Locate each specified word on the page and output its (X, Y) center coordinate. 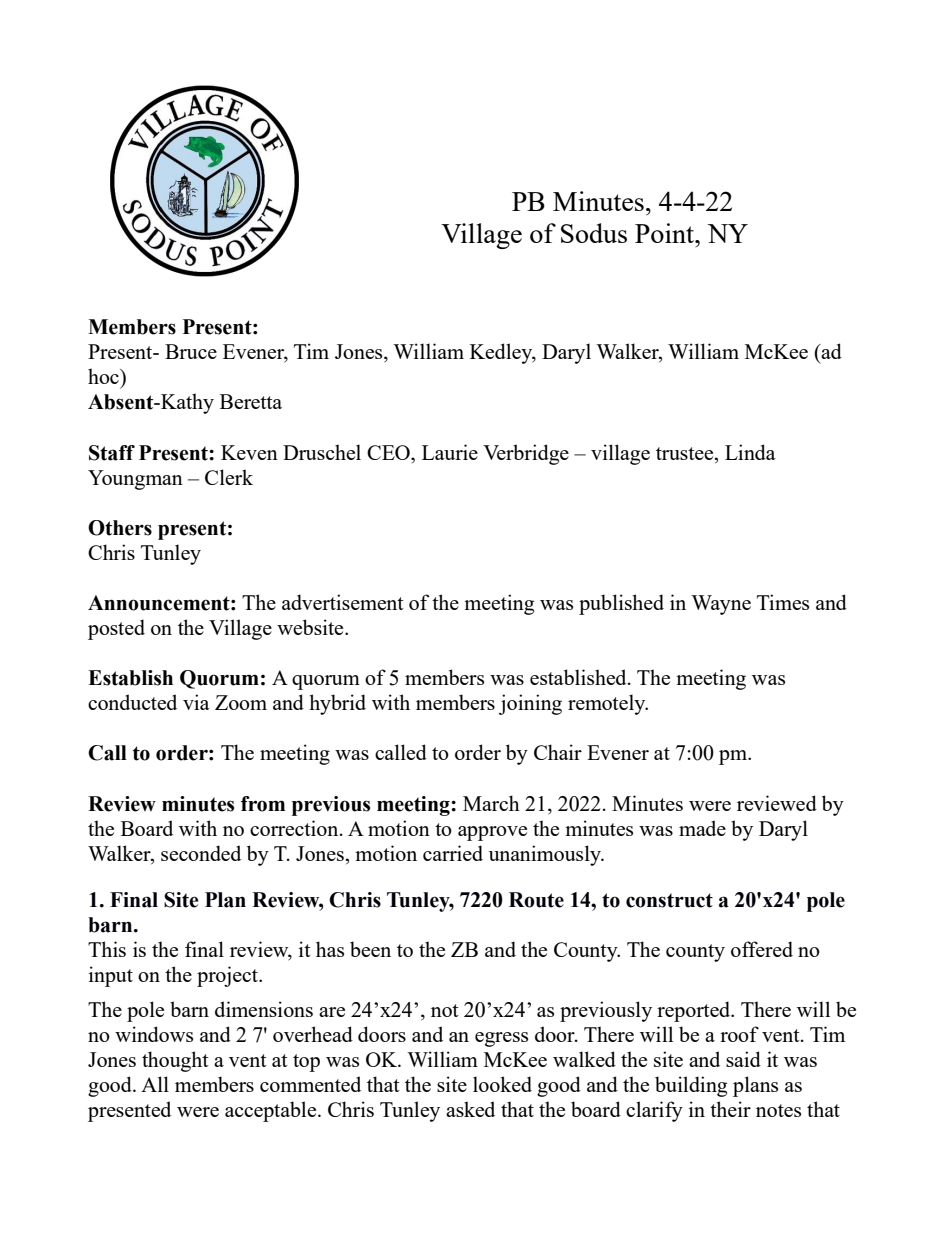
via (196, 702)
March (491, 803)
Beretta (251, 401)
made (702, 828)
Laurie (450, 452)
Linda (750, 452)
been (370, 949)
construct (669, 900)
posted (116, 629)
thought (175, 1061)
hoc (104, 376)
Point (666, 233)
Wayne (721, 605)
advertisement (343, 602)
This (107, 949)
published (621, 604)
